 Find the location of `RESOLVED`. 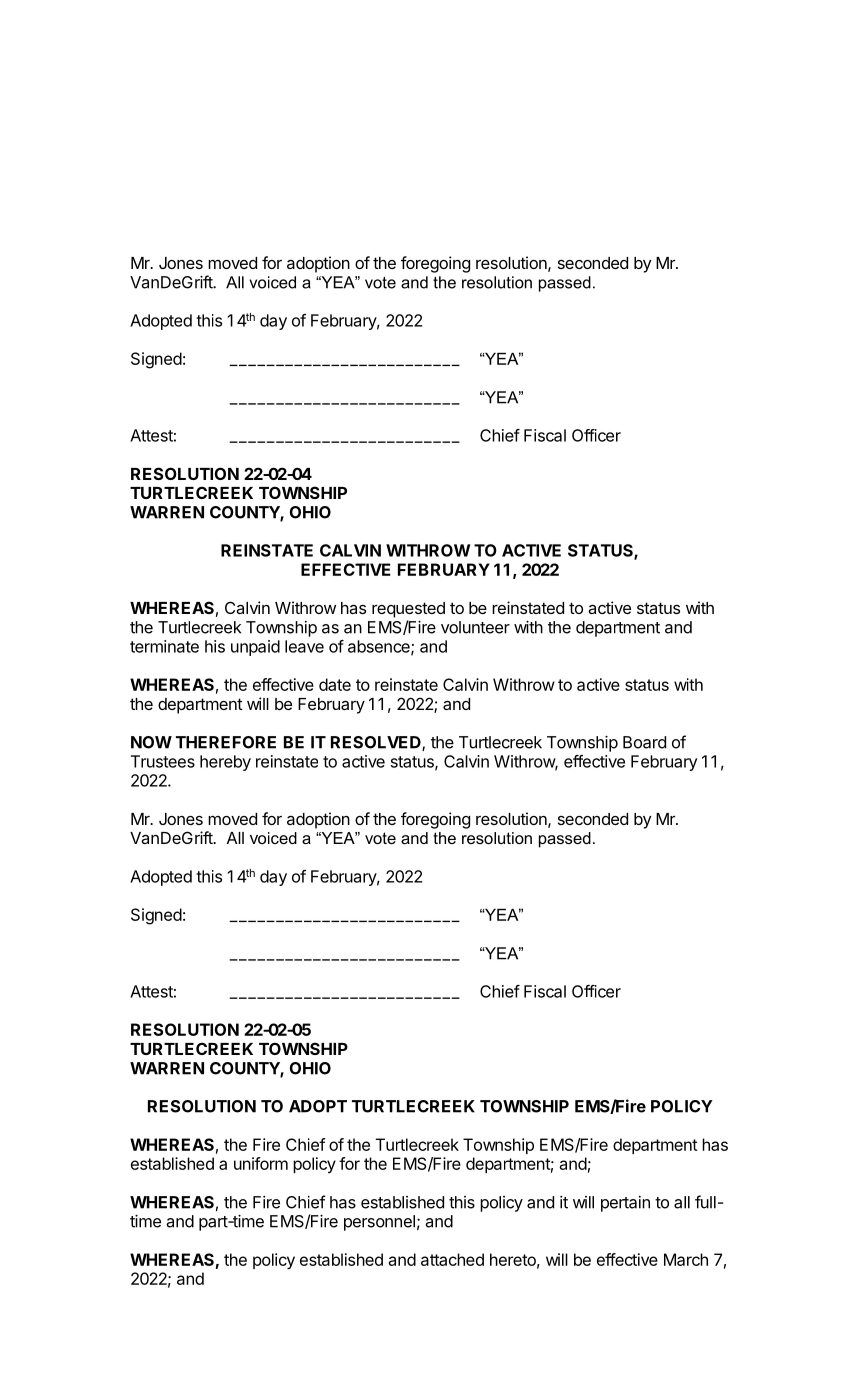

RESOLVED is located at coordinates (377, 743).
